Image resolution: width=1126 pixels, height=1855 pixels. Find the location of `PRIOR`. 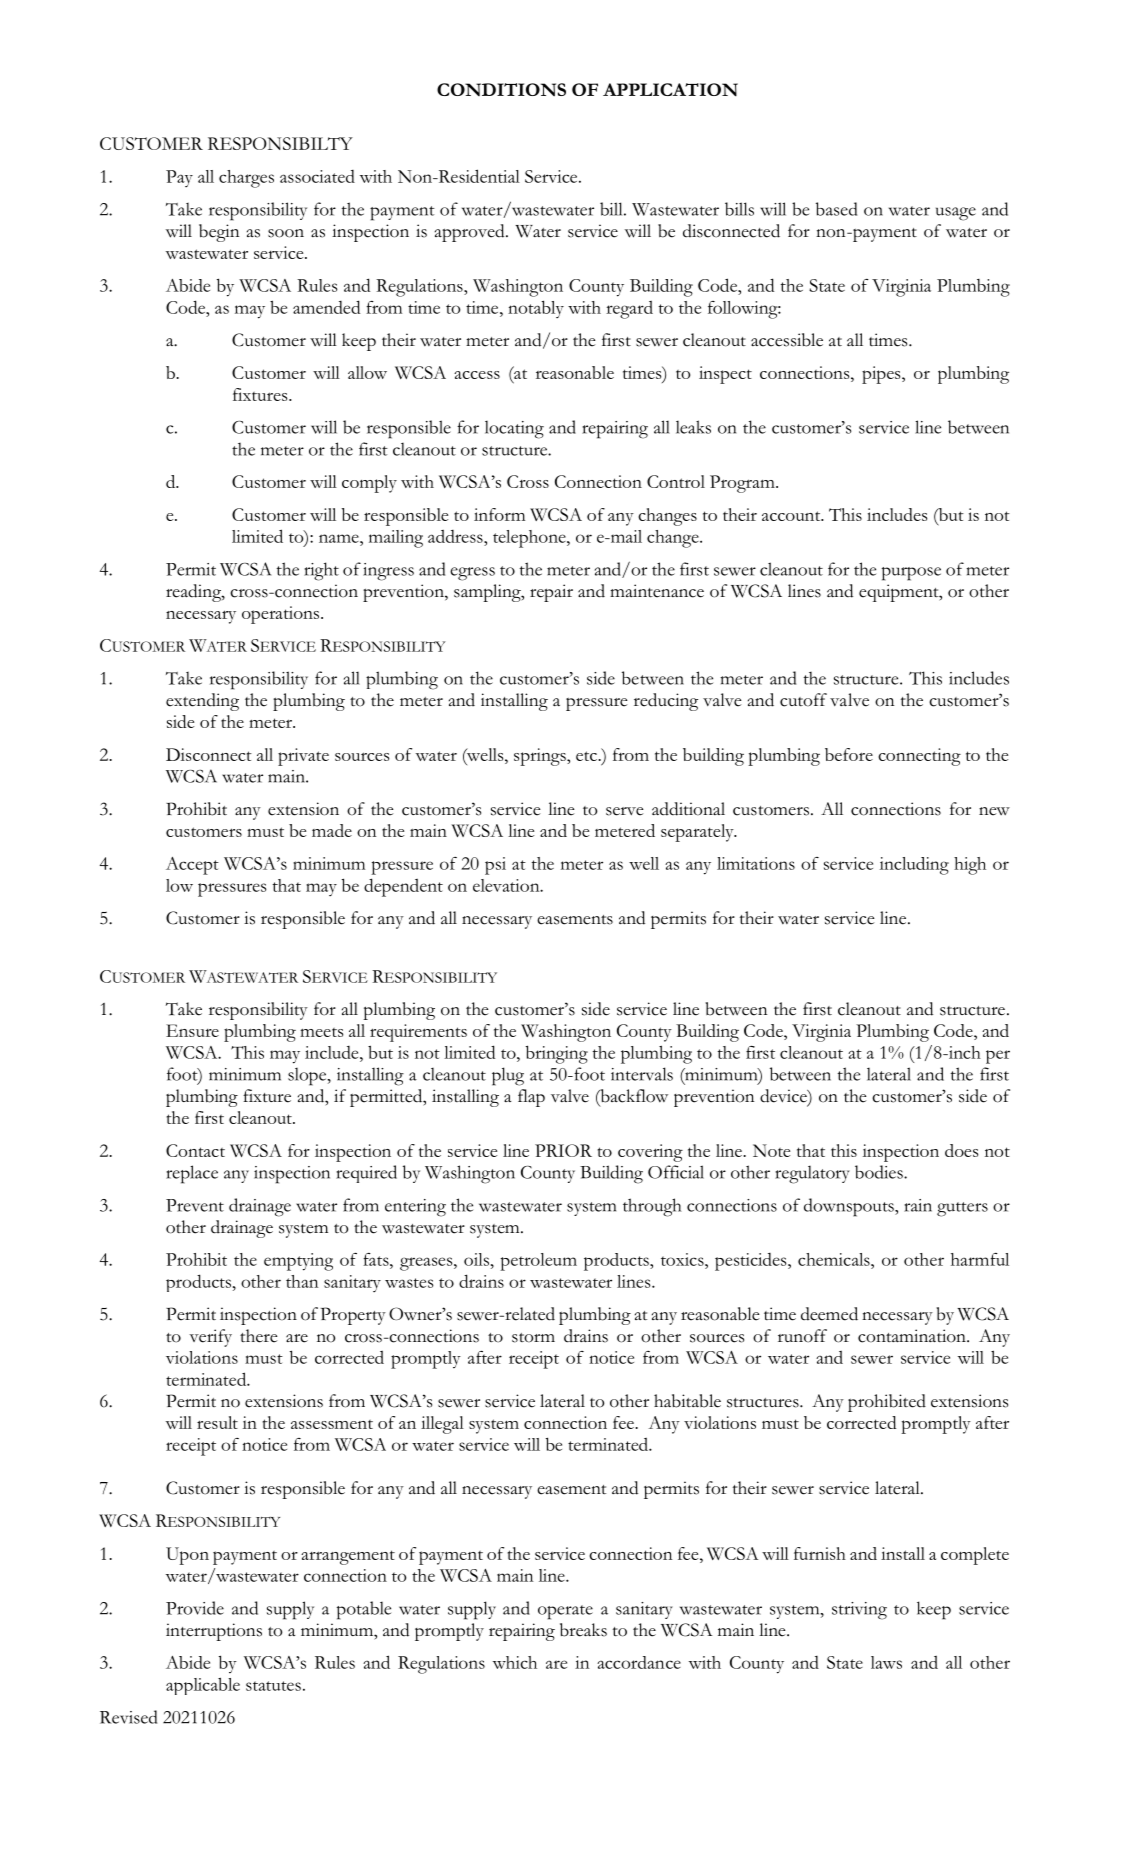

PRIOR is located at coordinates (563, 1150).
